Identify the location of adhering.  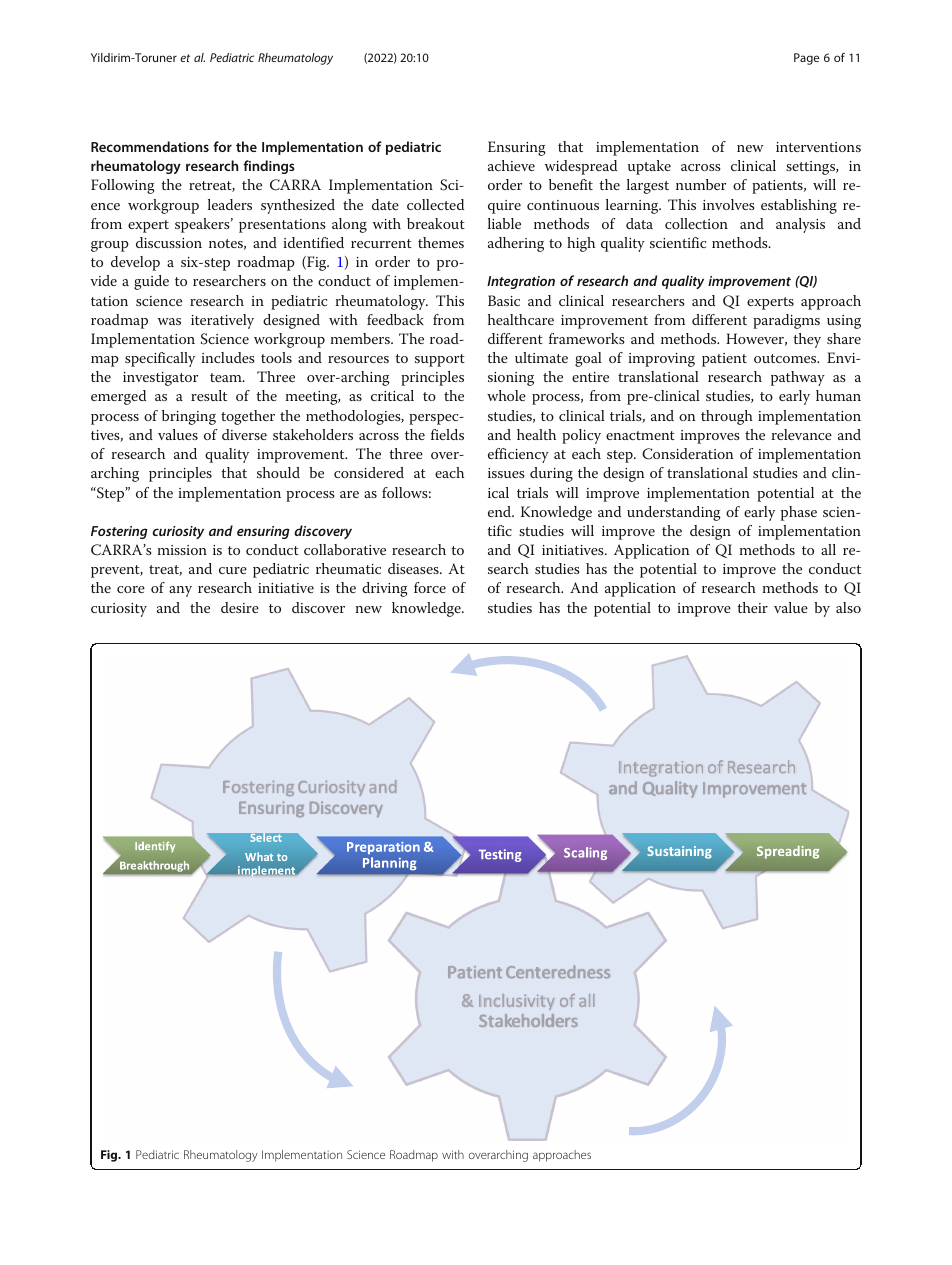
(516, 244).
